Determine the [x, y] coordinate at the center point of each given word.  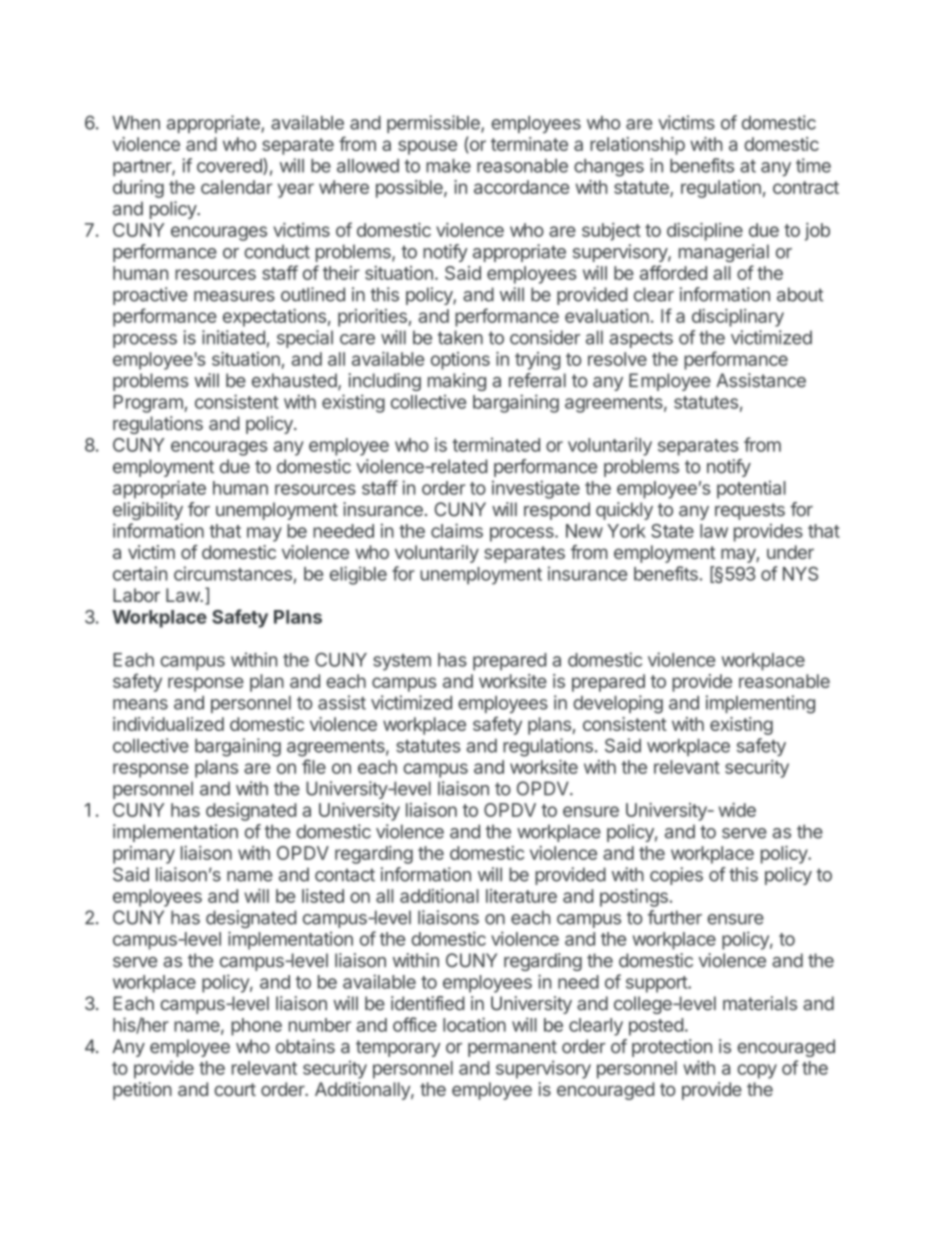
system [402, 662]
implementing [760, 704]
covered [230, 166]
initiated [233, 337]
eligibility [148, 511]
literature [521, 896]
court [235, 1089]
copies [676, 876]
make [448, 166]
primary [144, 855]
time [813, 165]
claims [457, 530]
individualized [168, 724]
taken [460, 337]
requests [750, 511]
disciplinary [738, 318]
